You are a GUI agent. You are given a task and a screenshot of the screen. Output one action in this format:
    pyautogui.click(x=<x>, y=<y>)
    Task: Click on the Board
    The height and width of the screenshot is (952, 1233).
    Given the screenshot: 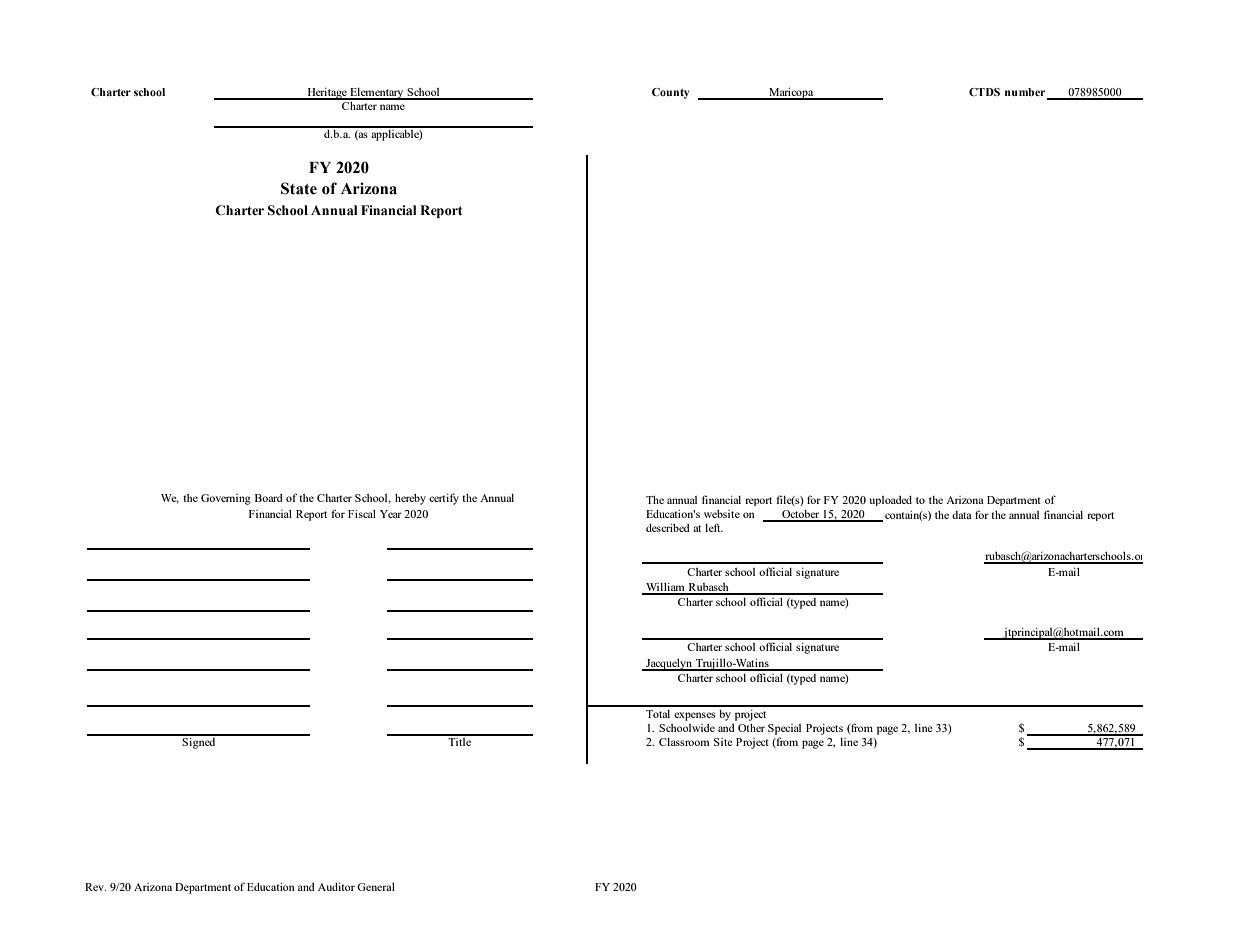 What is the action you would take?
    pyautogui.click(x=269, y=498)
